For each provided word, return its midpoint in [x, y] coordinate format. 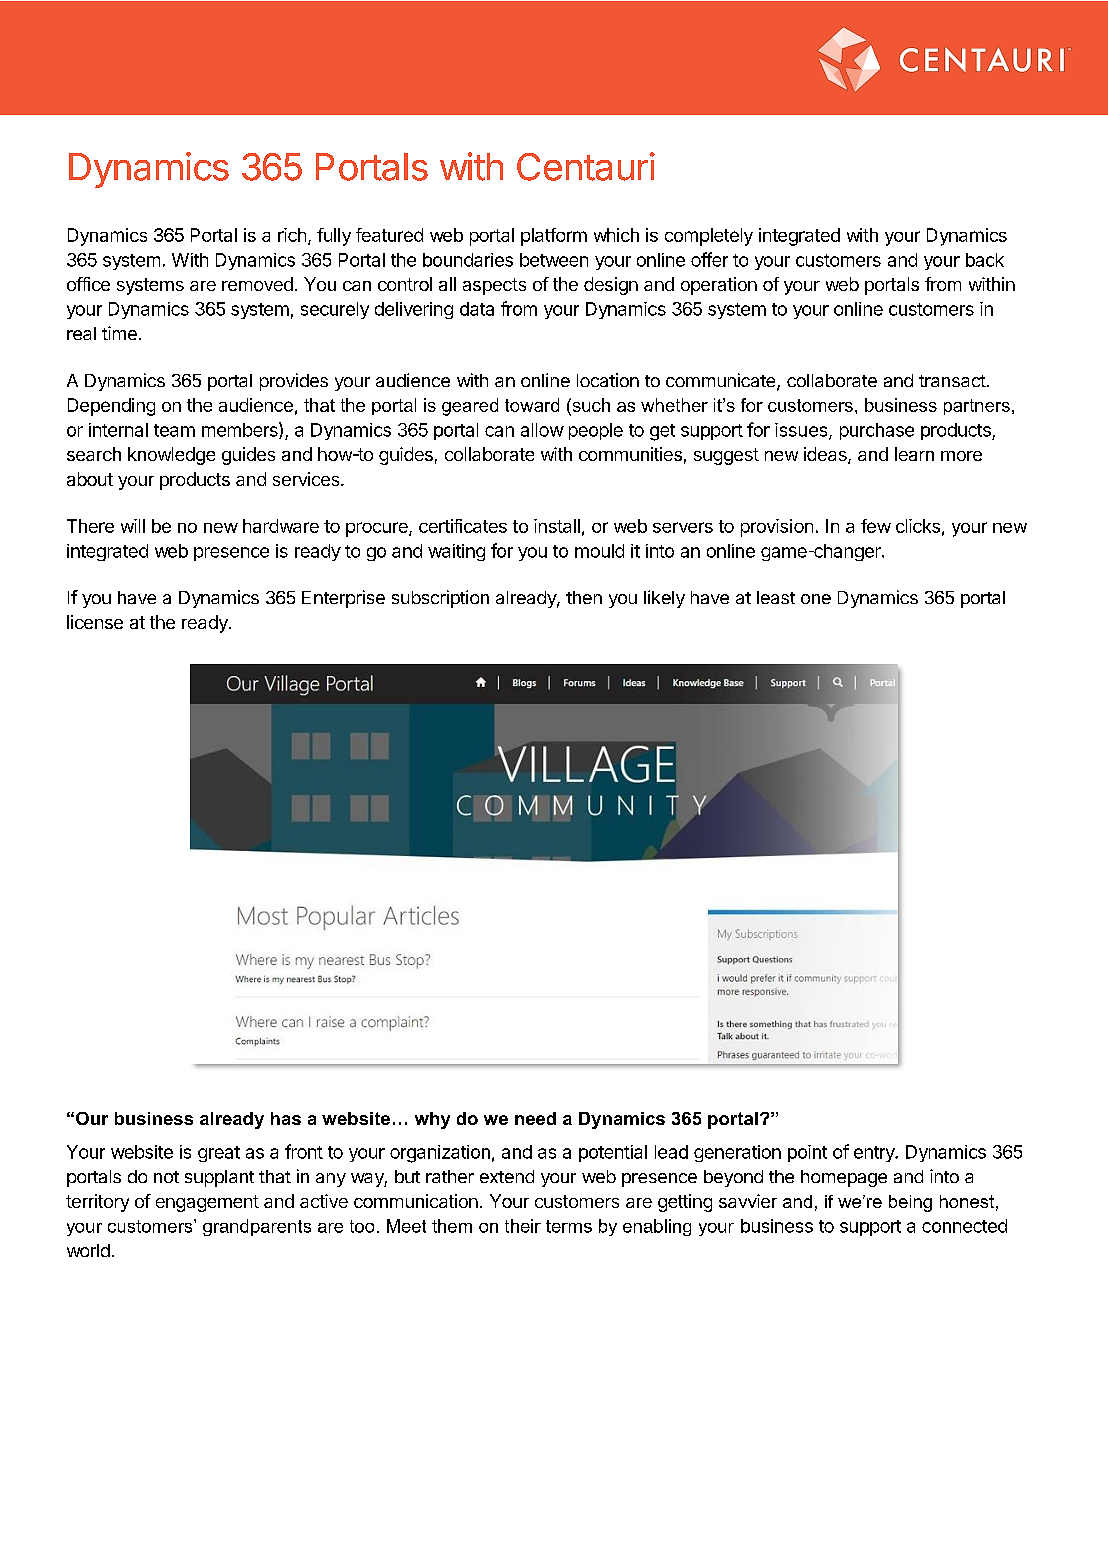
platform [554, 237]
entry [875, 1154]
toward [532, 405]
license [95, 622]
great [219, 1154]
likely [664, 599]
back [985, 260]
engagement [207, 1203]
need [535, 1118]
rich [292, 235]
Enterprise [343, 599]
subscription [440, 599]
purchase [877, 431]
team [174, 430]
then [584, 597]
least [776, 597]
